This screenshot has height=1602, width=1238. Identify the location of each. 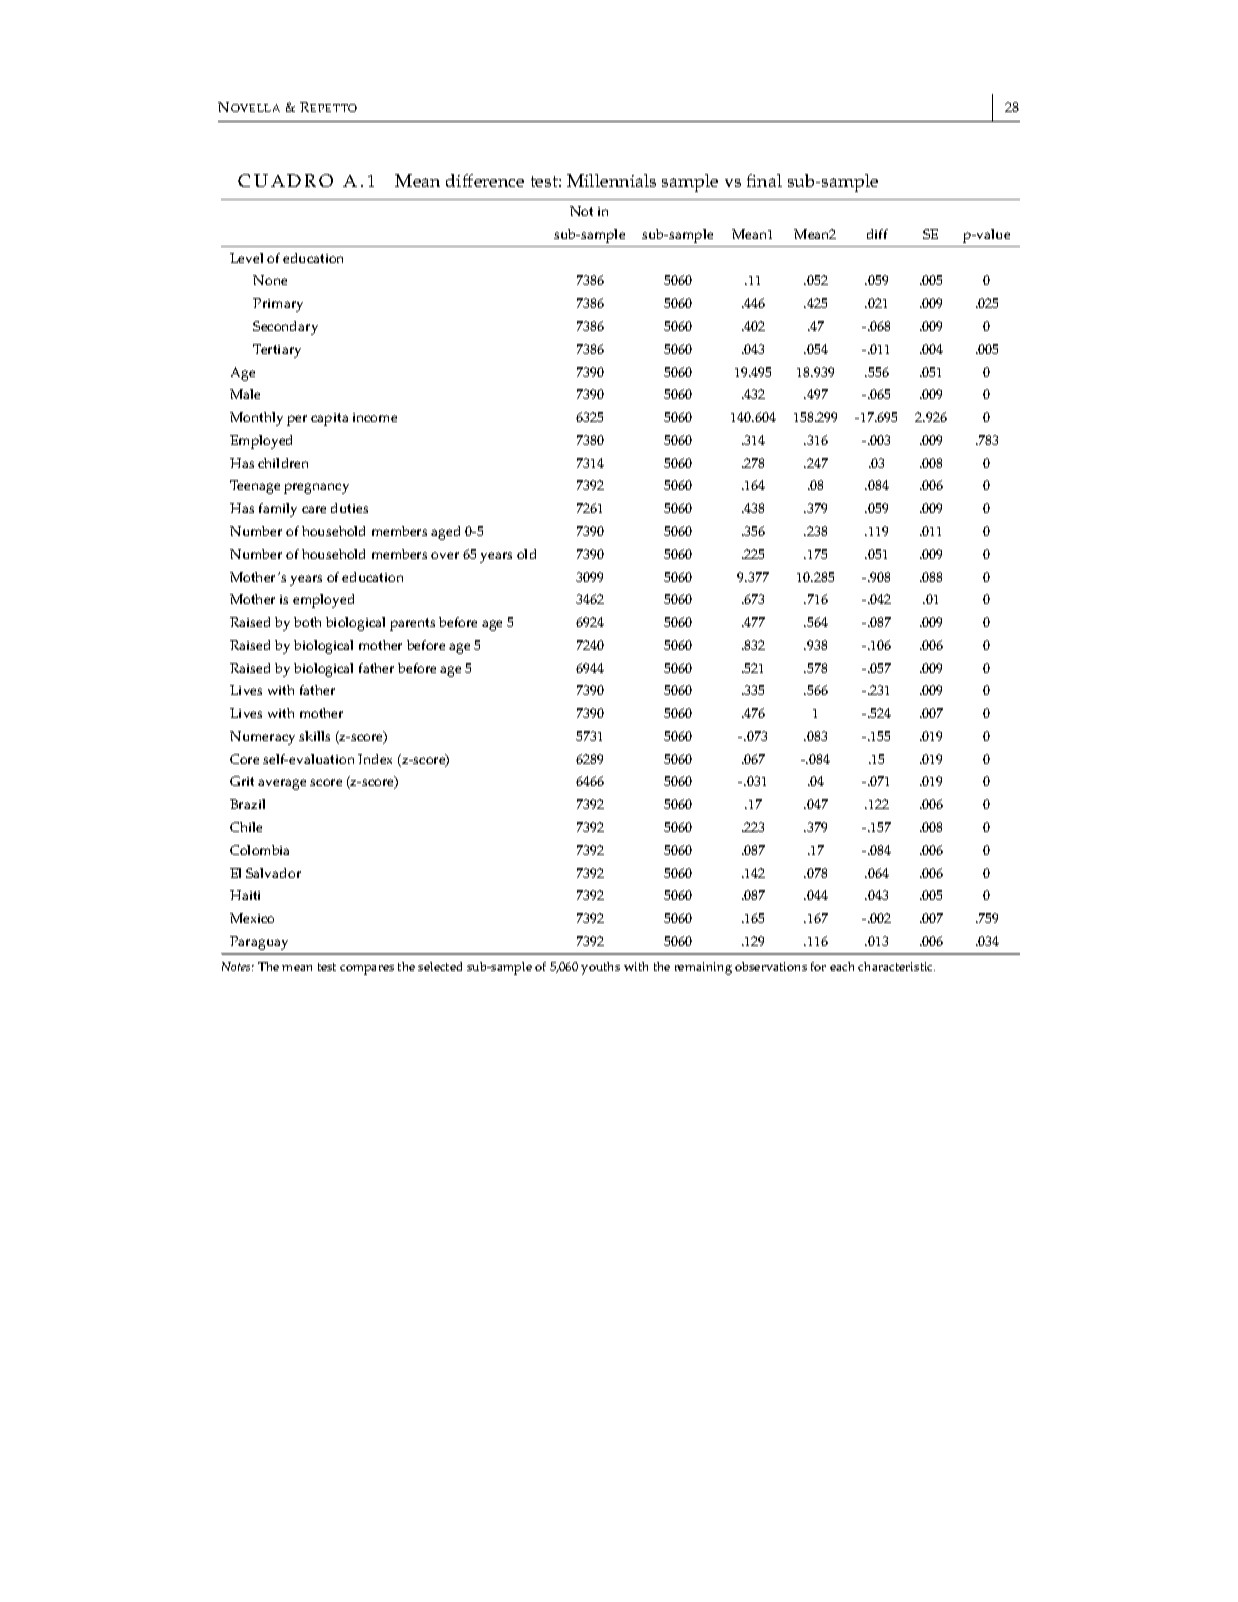
(842, 966).
